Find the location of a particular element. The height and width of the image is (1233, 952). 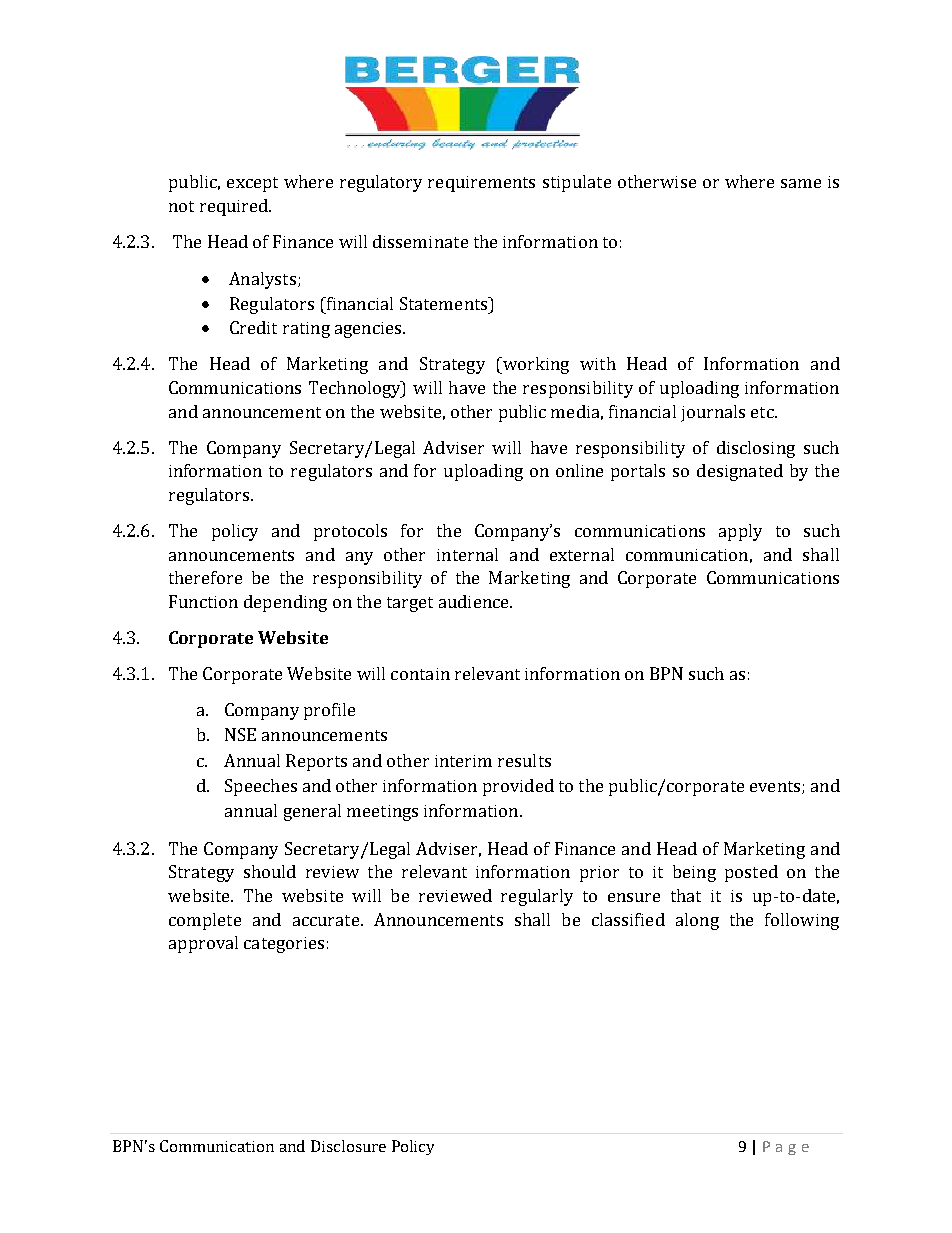

same is located at coordinates (801, 183).
